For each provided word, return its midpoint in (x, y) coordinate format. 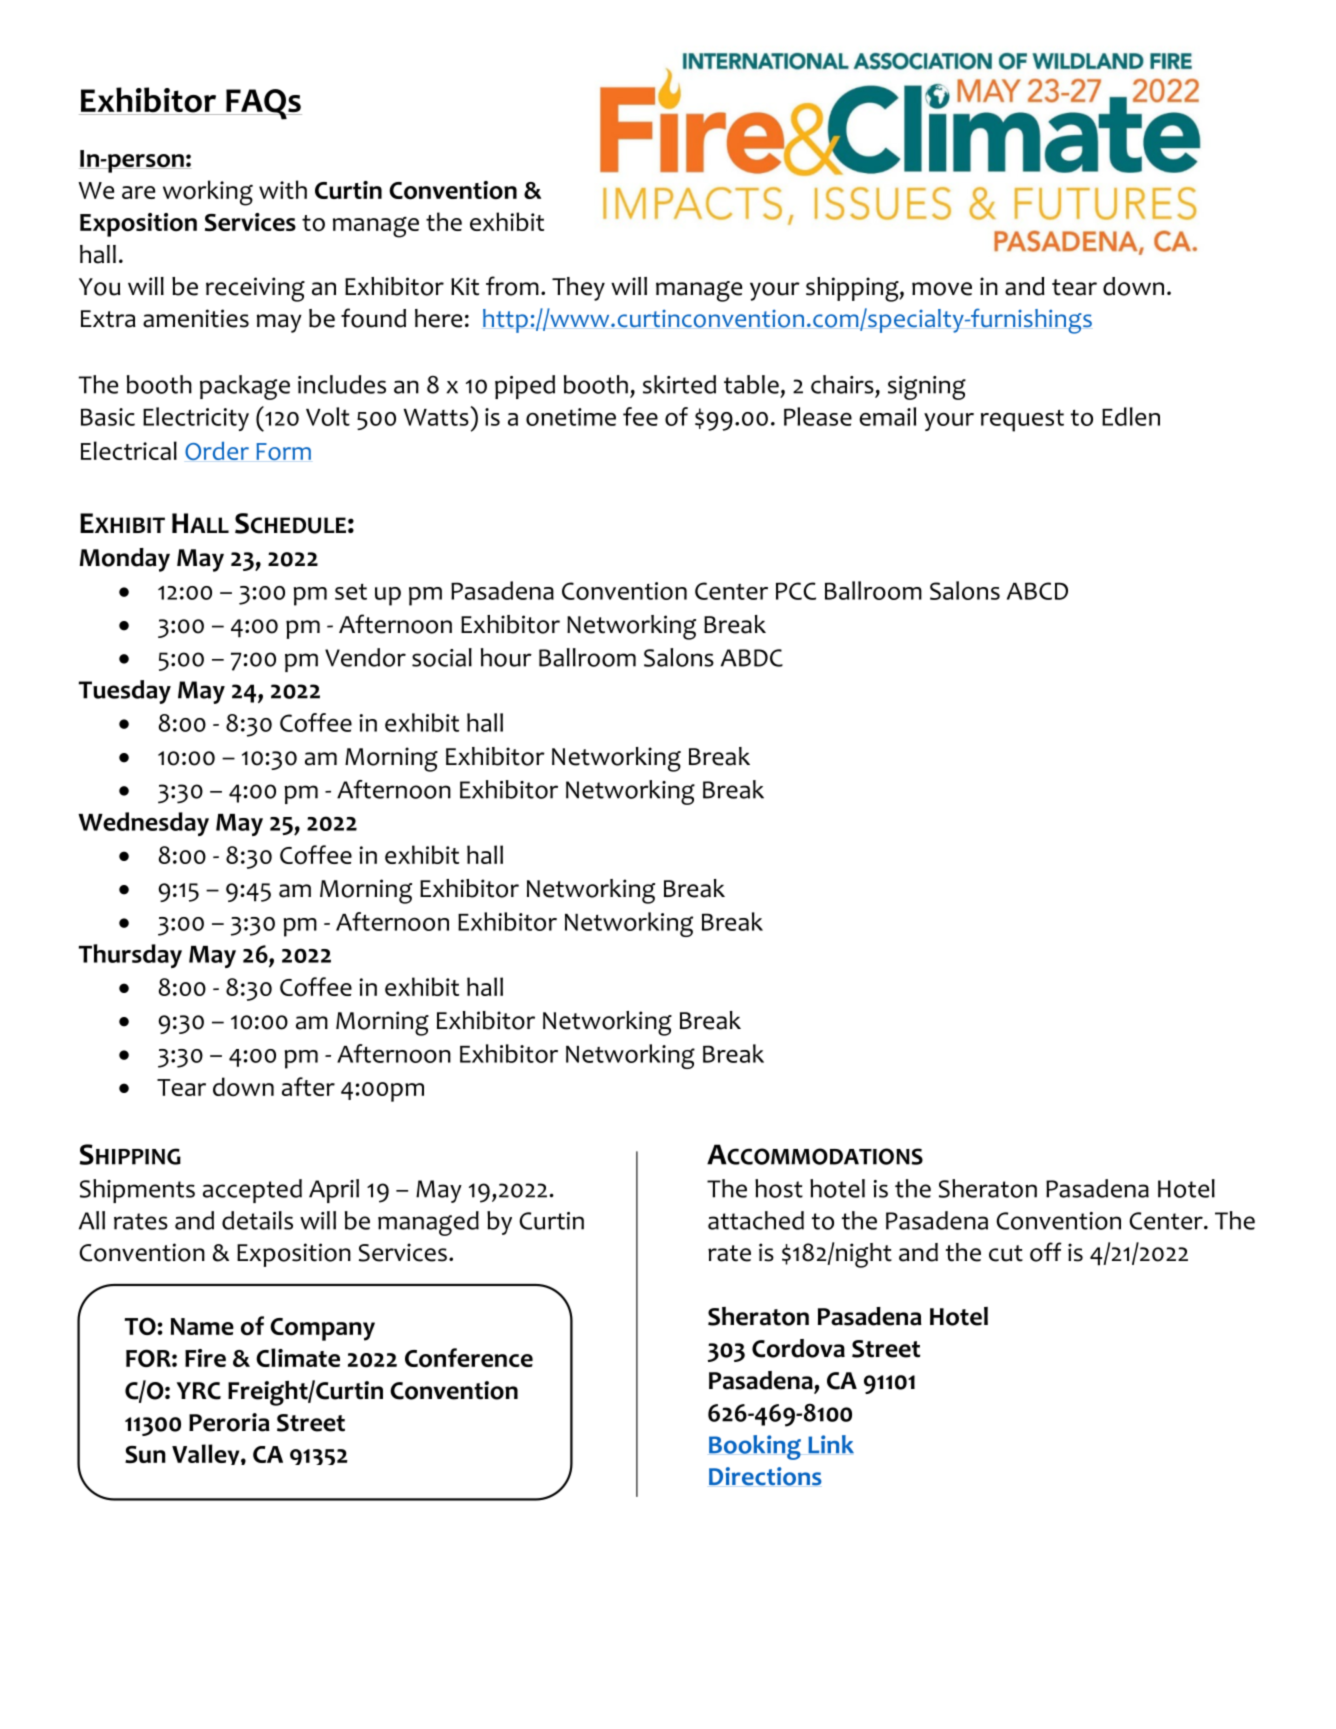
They (578, 289)
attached (756, 1220)
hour (506, 657)
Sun (145, 1454)
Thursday (130, 956)
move (942, 289)
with (283, 189)
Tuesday (125, 692)
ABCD (1037, 591)
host (779, 1188)
